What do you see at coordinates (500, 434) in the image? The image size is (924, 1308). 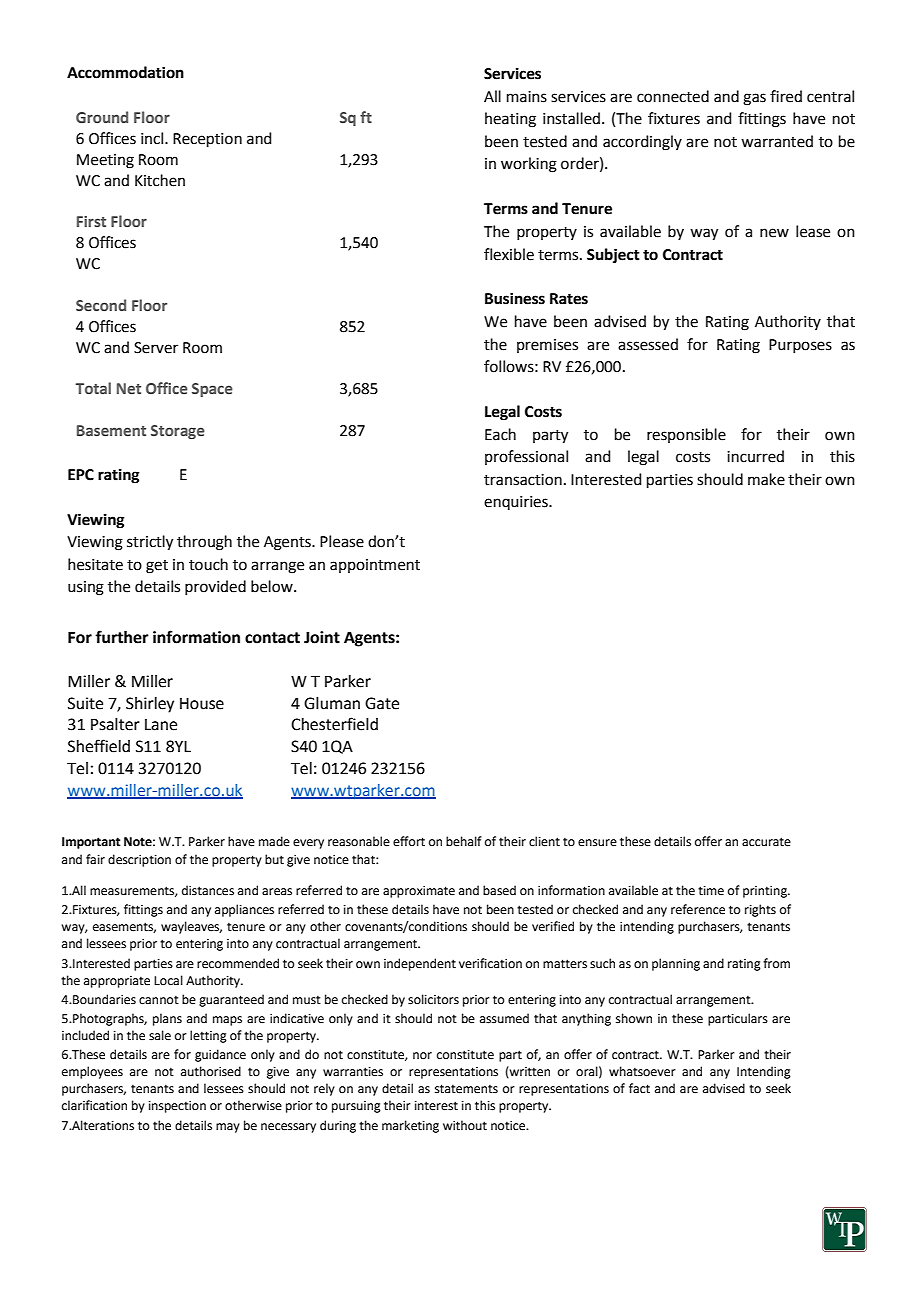 I see `Each` at bounding box center [500, 434].
